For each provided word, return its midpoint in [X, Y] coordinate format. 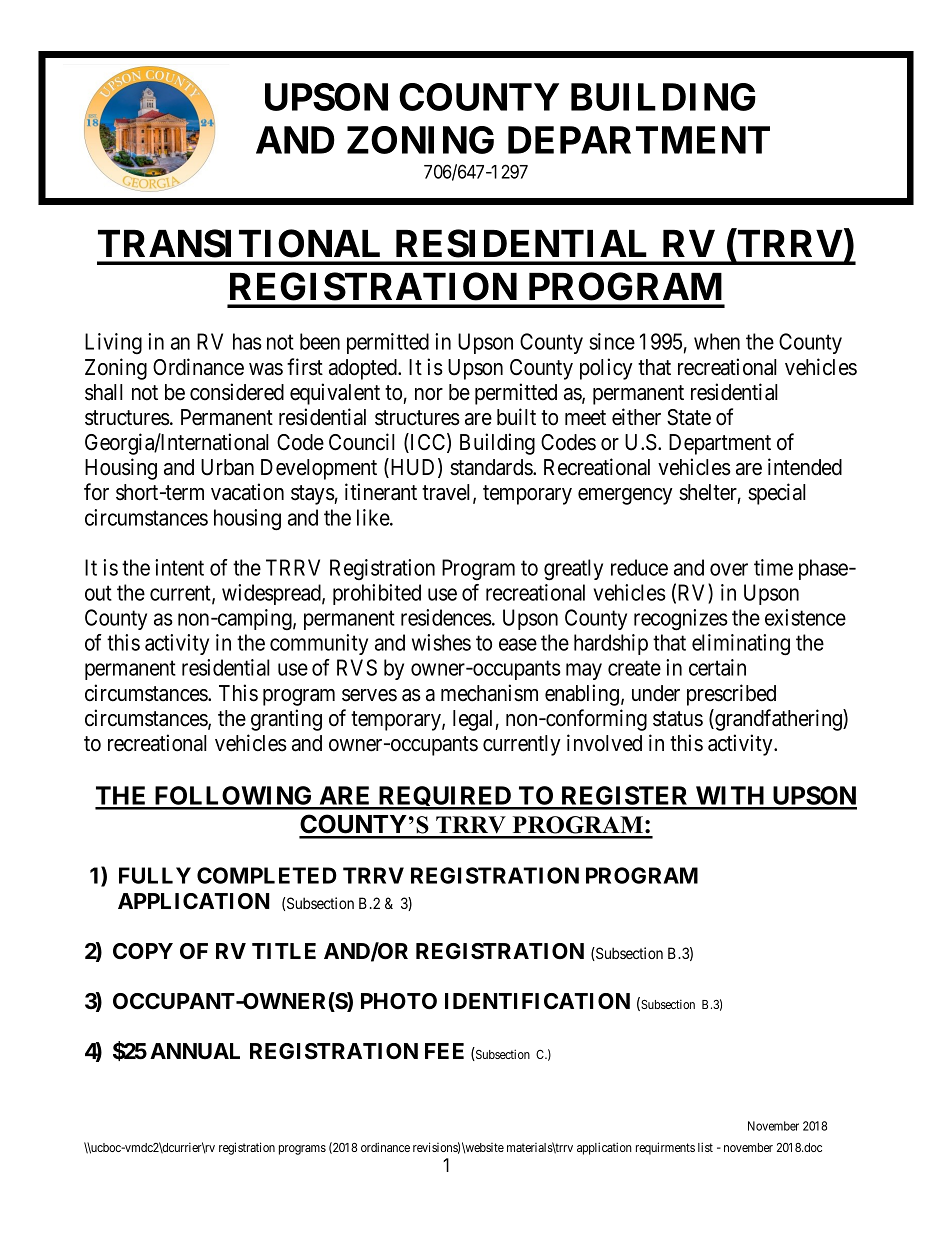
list [705, 1147]
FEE [444, 1051]
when [717, 341]
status [678, 719]
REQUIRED [445, 798]
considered [237, 392]
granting [286, 720]
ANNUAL [195, 1051]
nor [429, 394]
